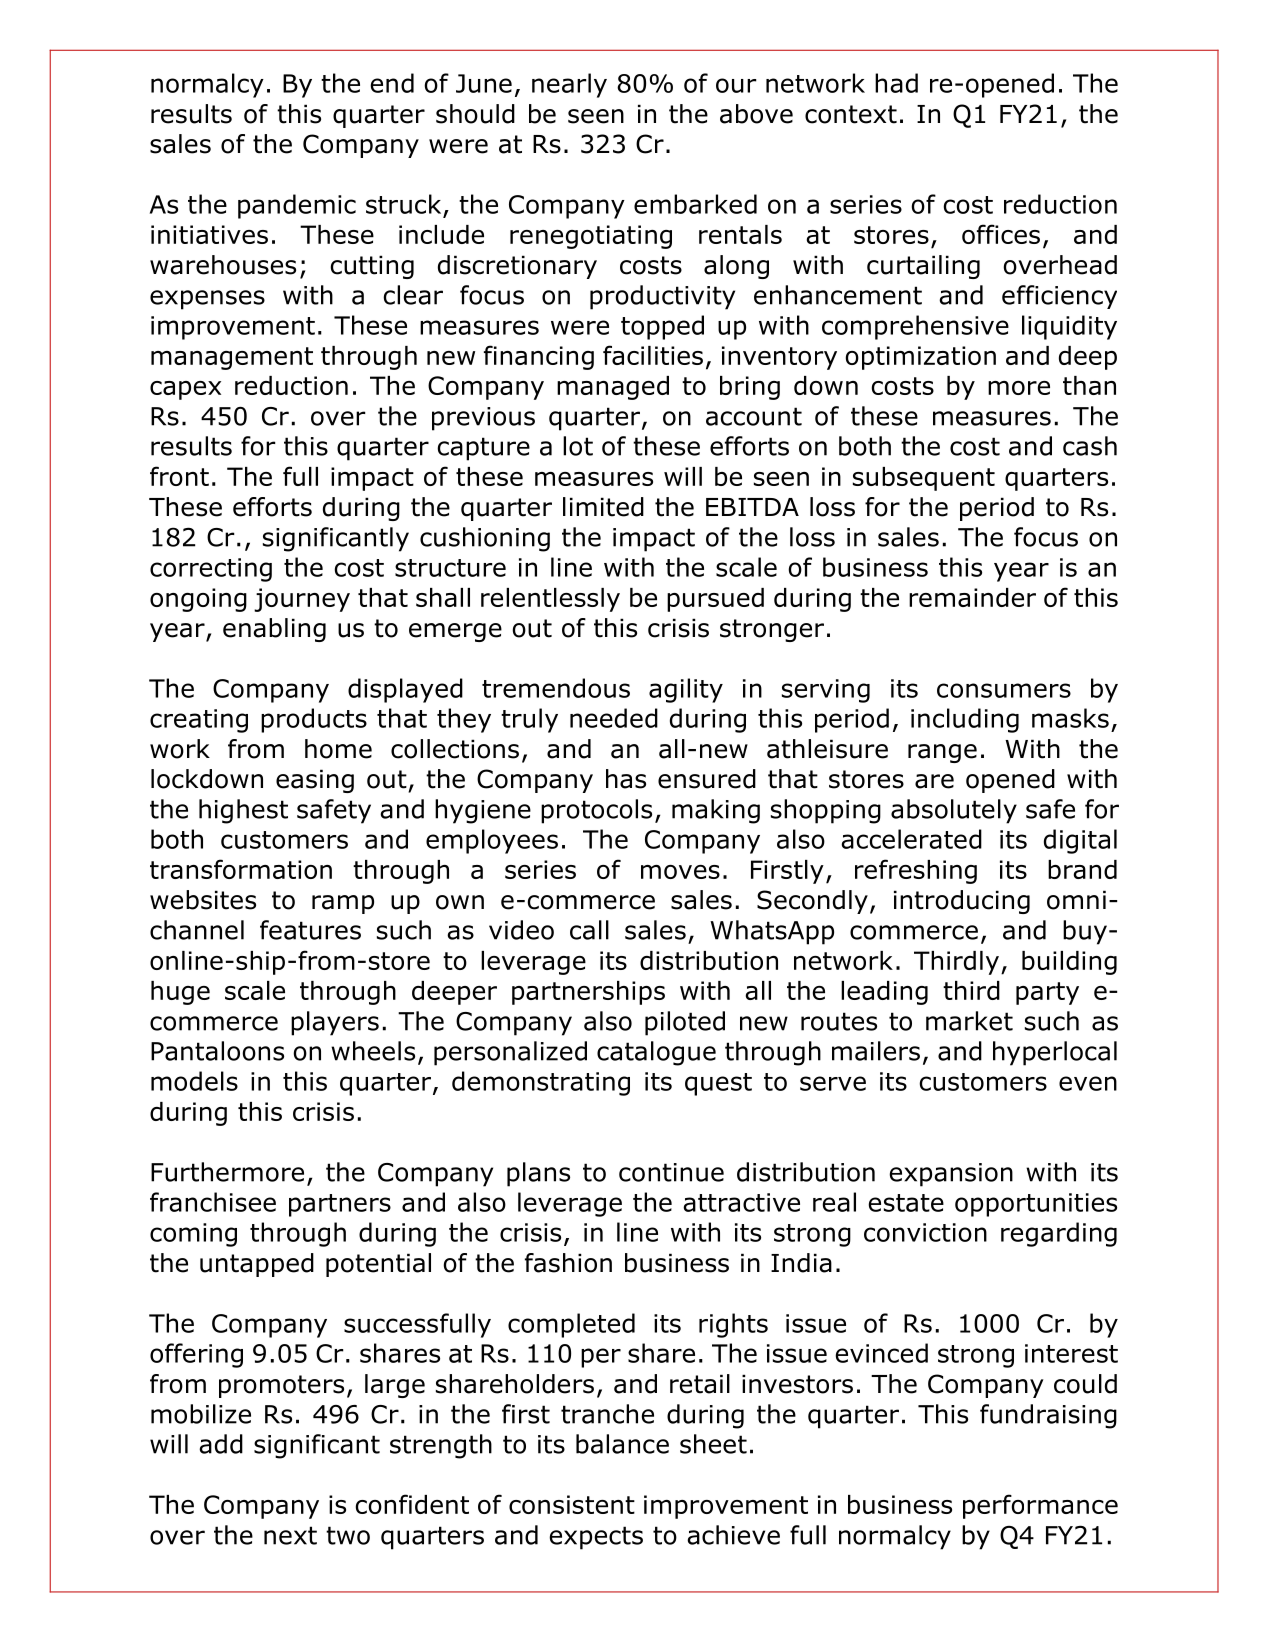 This document has height=1642, width=1268. What do you see at coordinates (569, 85) in the document?
I see `nearly` at bounding box center [569, 85].
